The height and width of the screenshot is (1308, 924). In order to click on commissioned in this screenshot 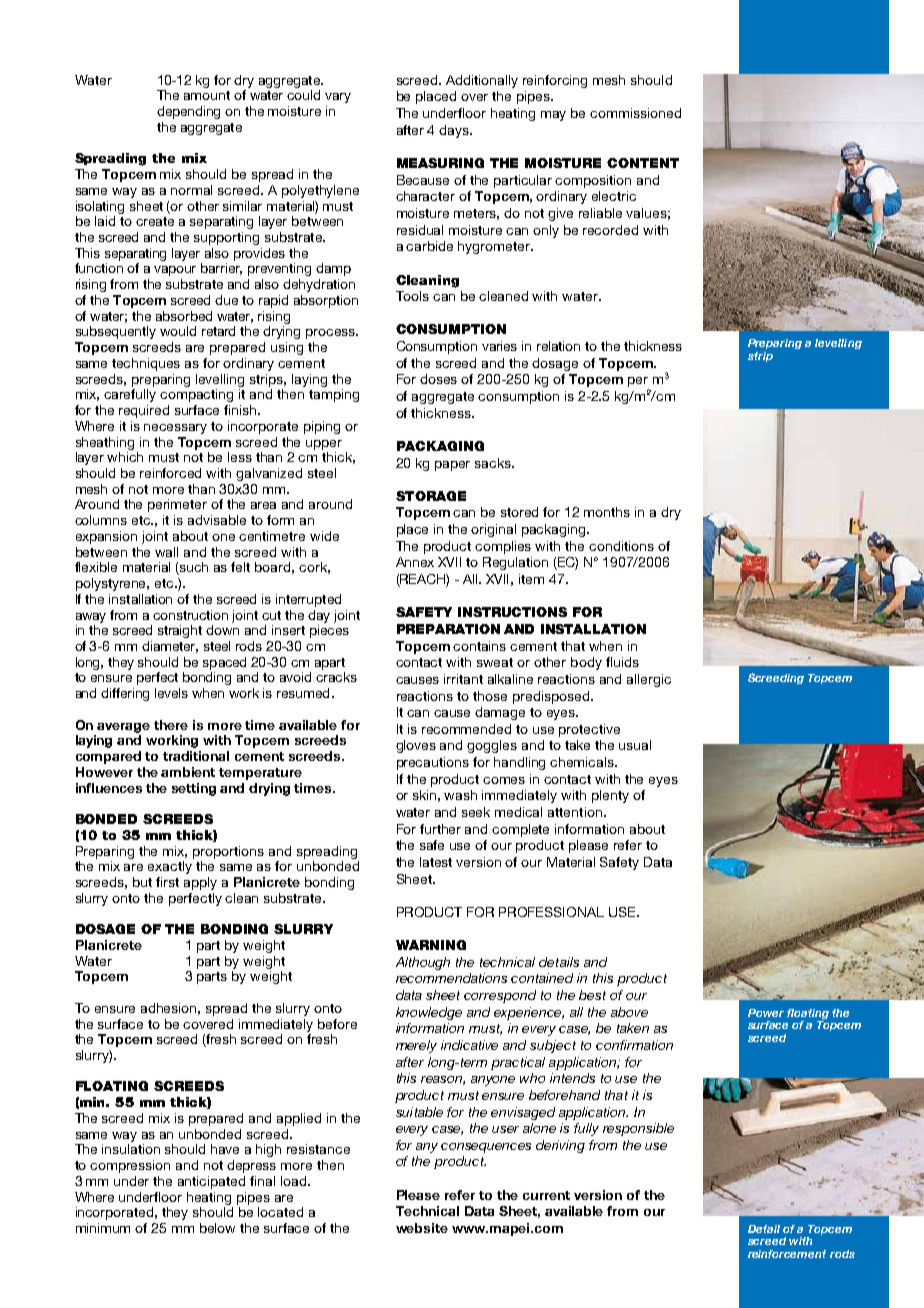, I will do `click(635, 113)`.
